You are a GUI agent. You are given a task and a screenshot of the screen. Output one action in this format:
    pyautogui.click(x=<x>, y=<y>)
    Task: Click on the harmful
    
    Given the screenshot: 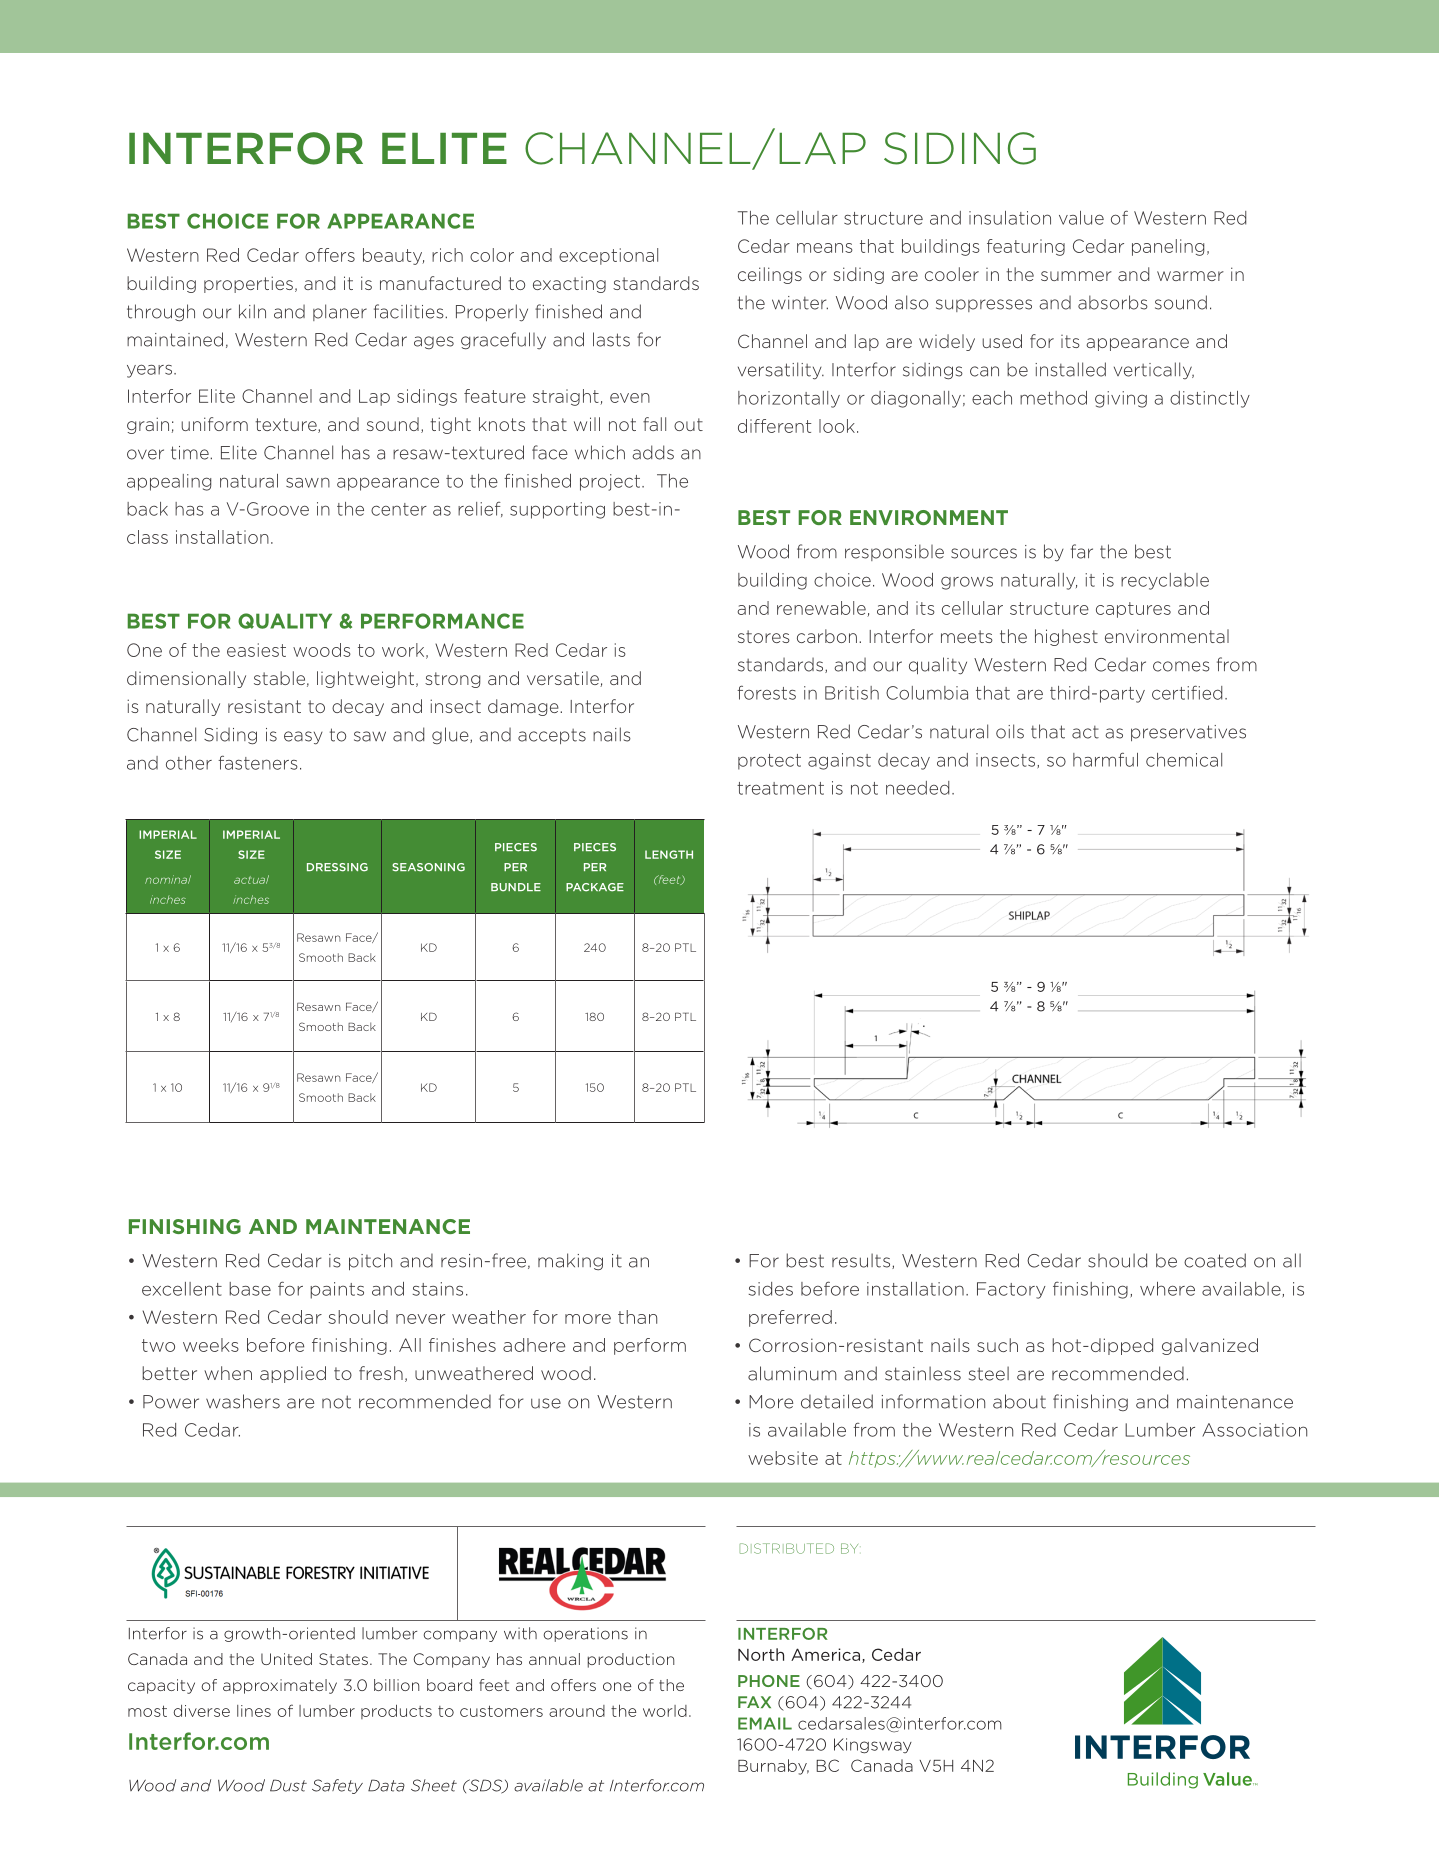 What is the action you would take?
    pyautogui.click(x=1105, y=759)
